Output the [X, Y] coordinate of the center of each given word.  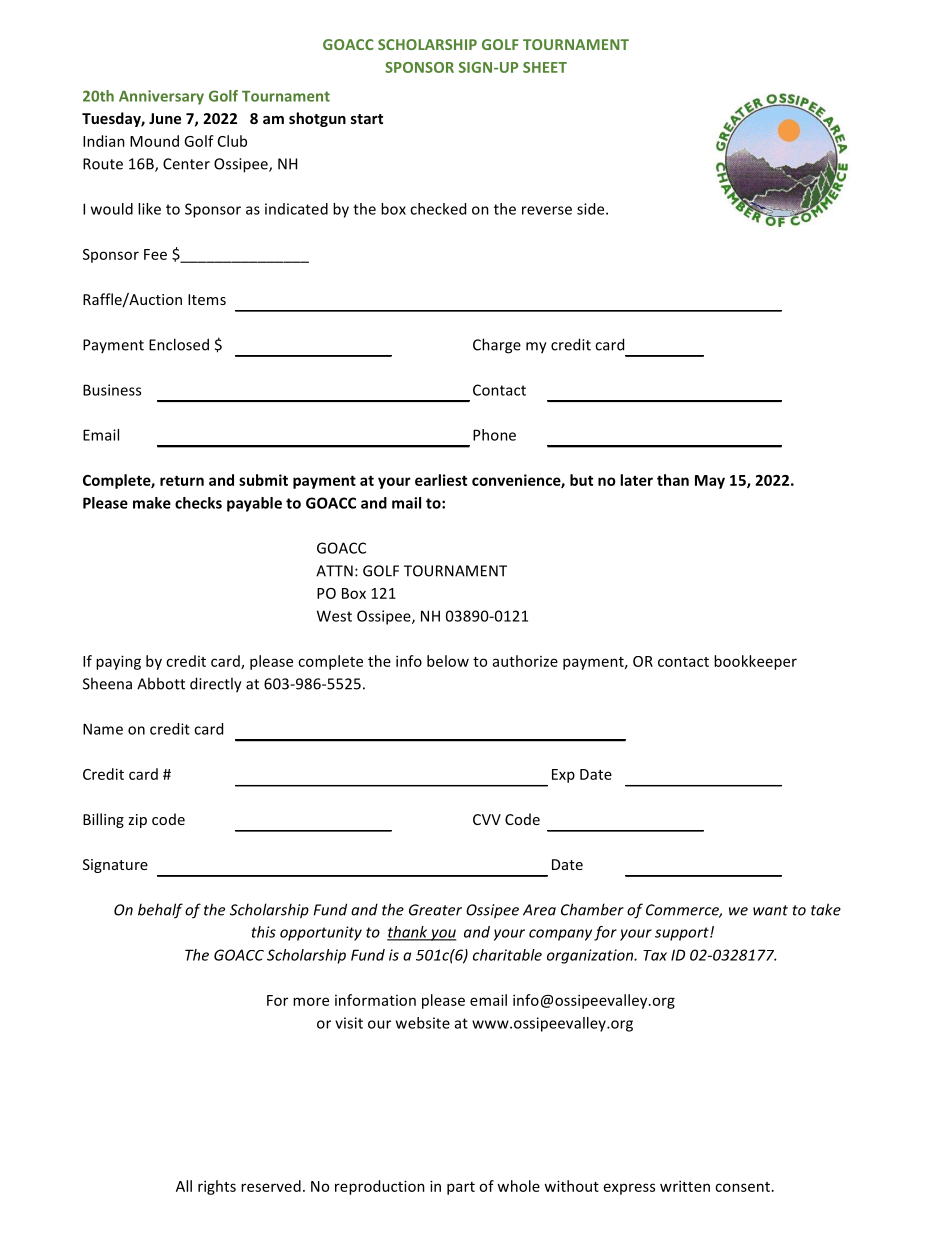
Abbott [161, 683]
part [461, 1188]
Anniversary [161, 97]
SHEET [545, 67]
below [448, 661]
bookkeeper [755, 662]
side [592, 209]
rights [217, 1187]
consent [742, 1187]
